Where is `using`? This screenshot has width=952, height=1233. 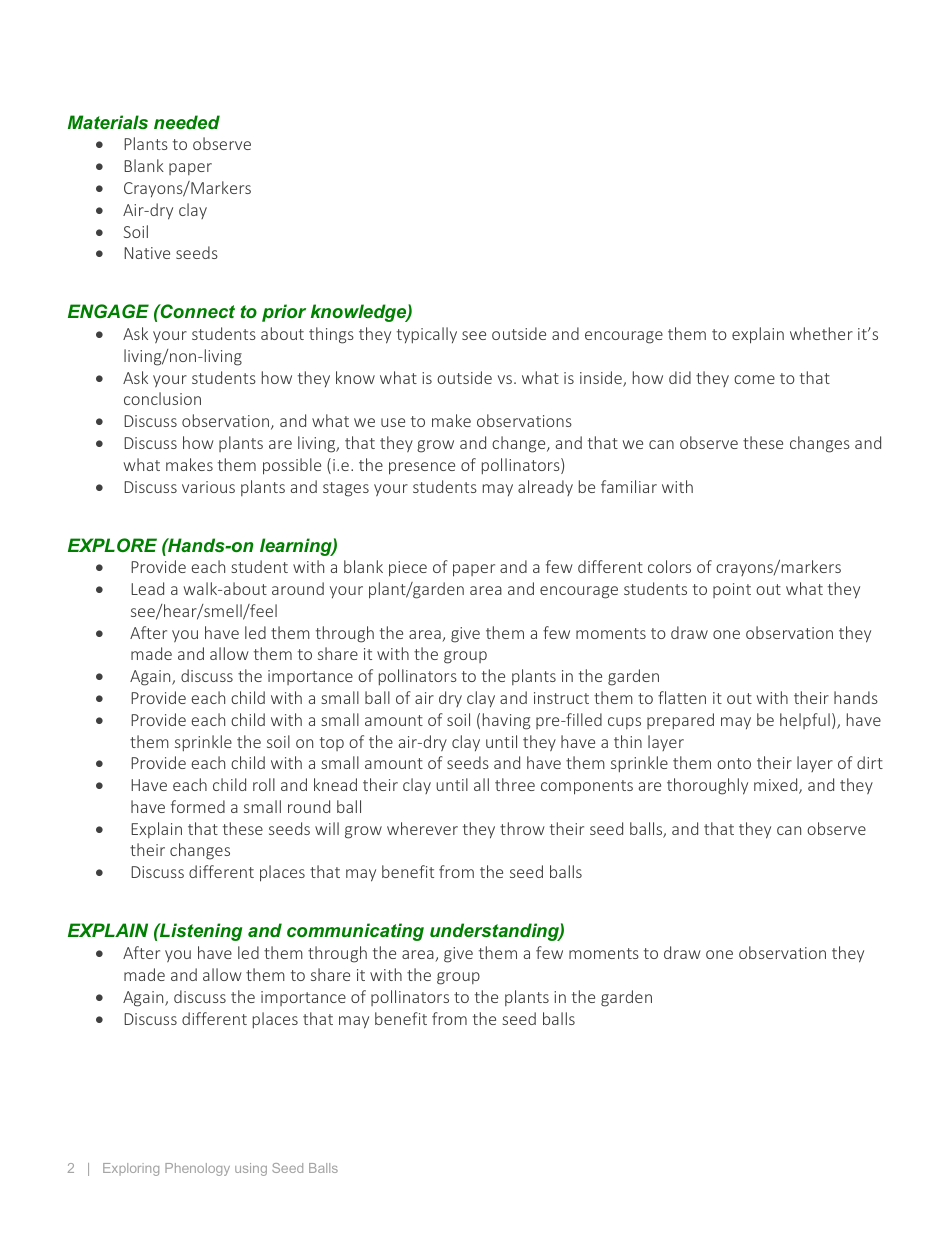 using is located at coordinates (251, 1169).
